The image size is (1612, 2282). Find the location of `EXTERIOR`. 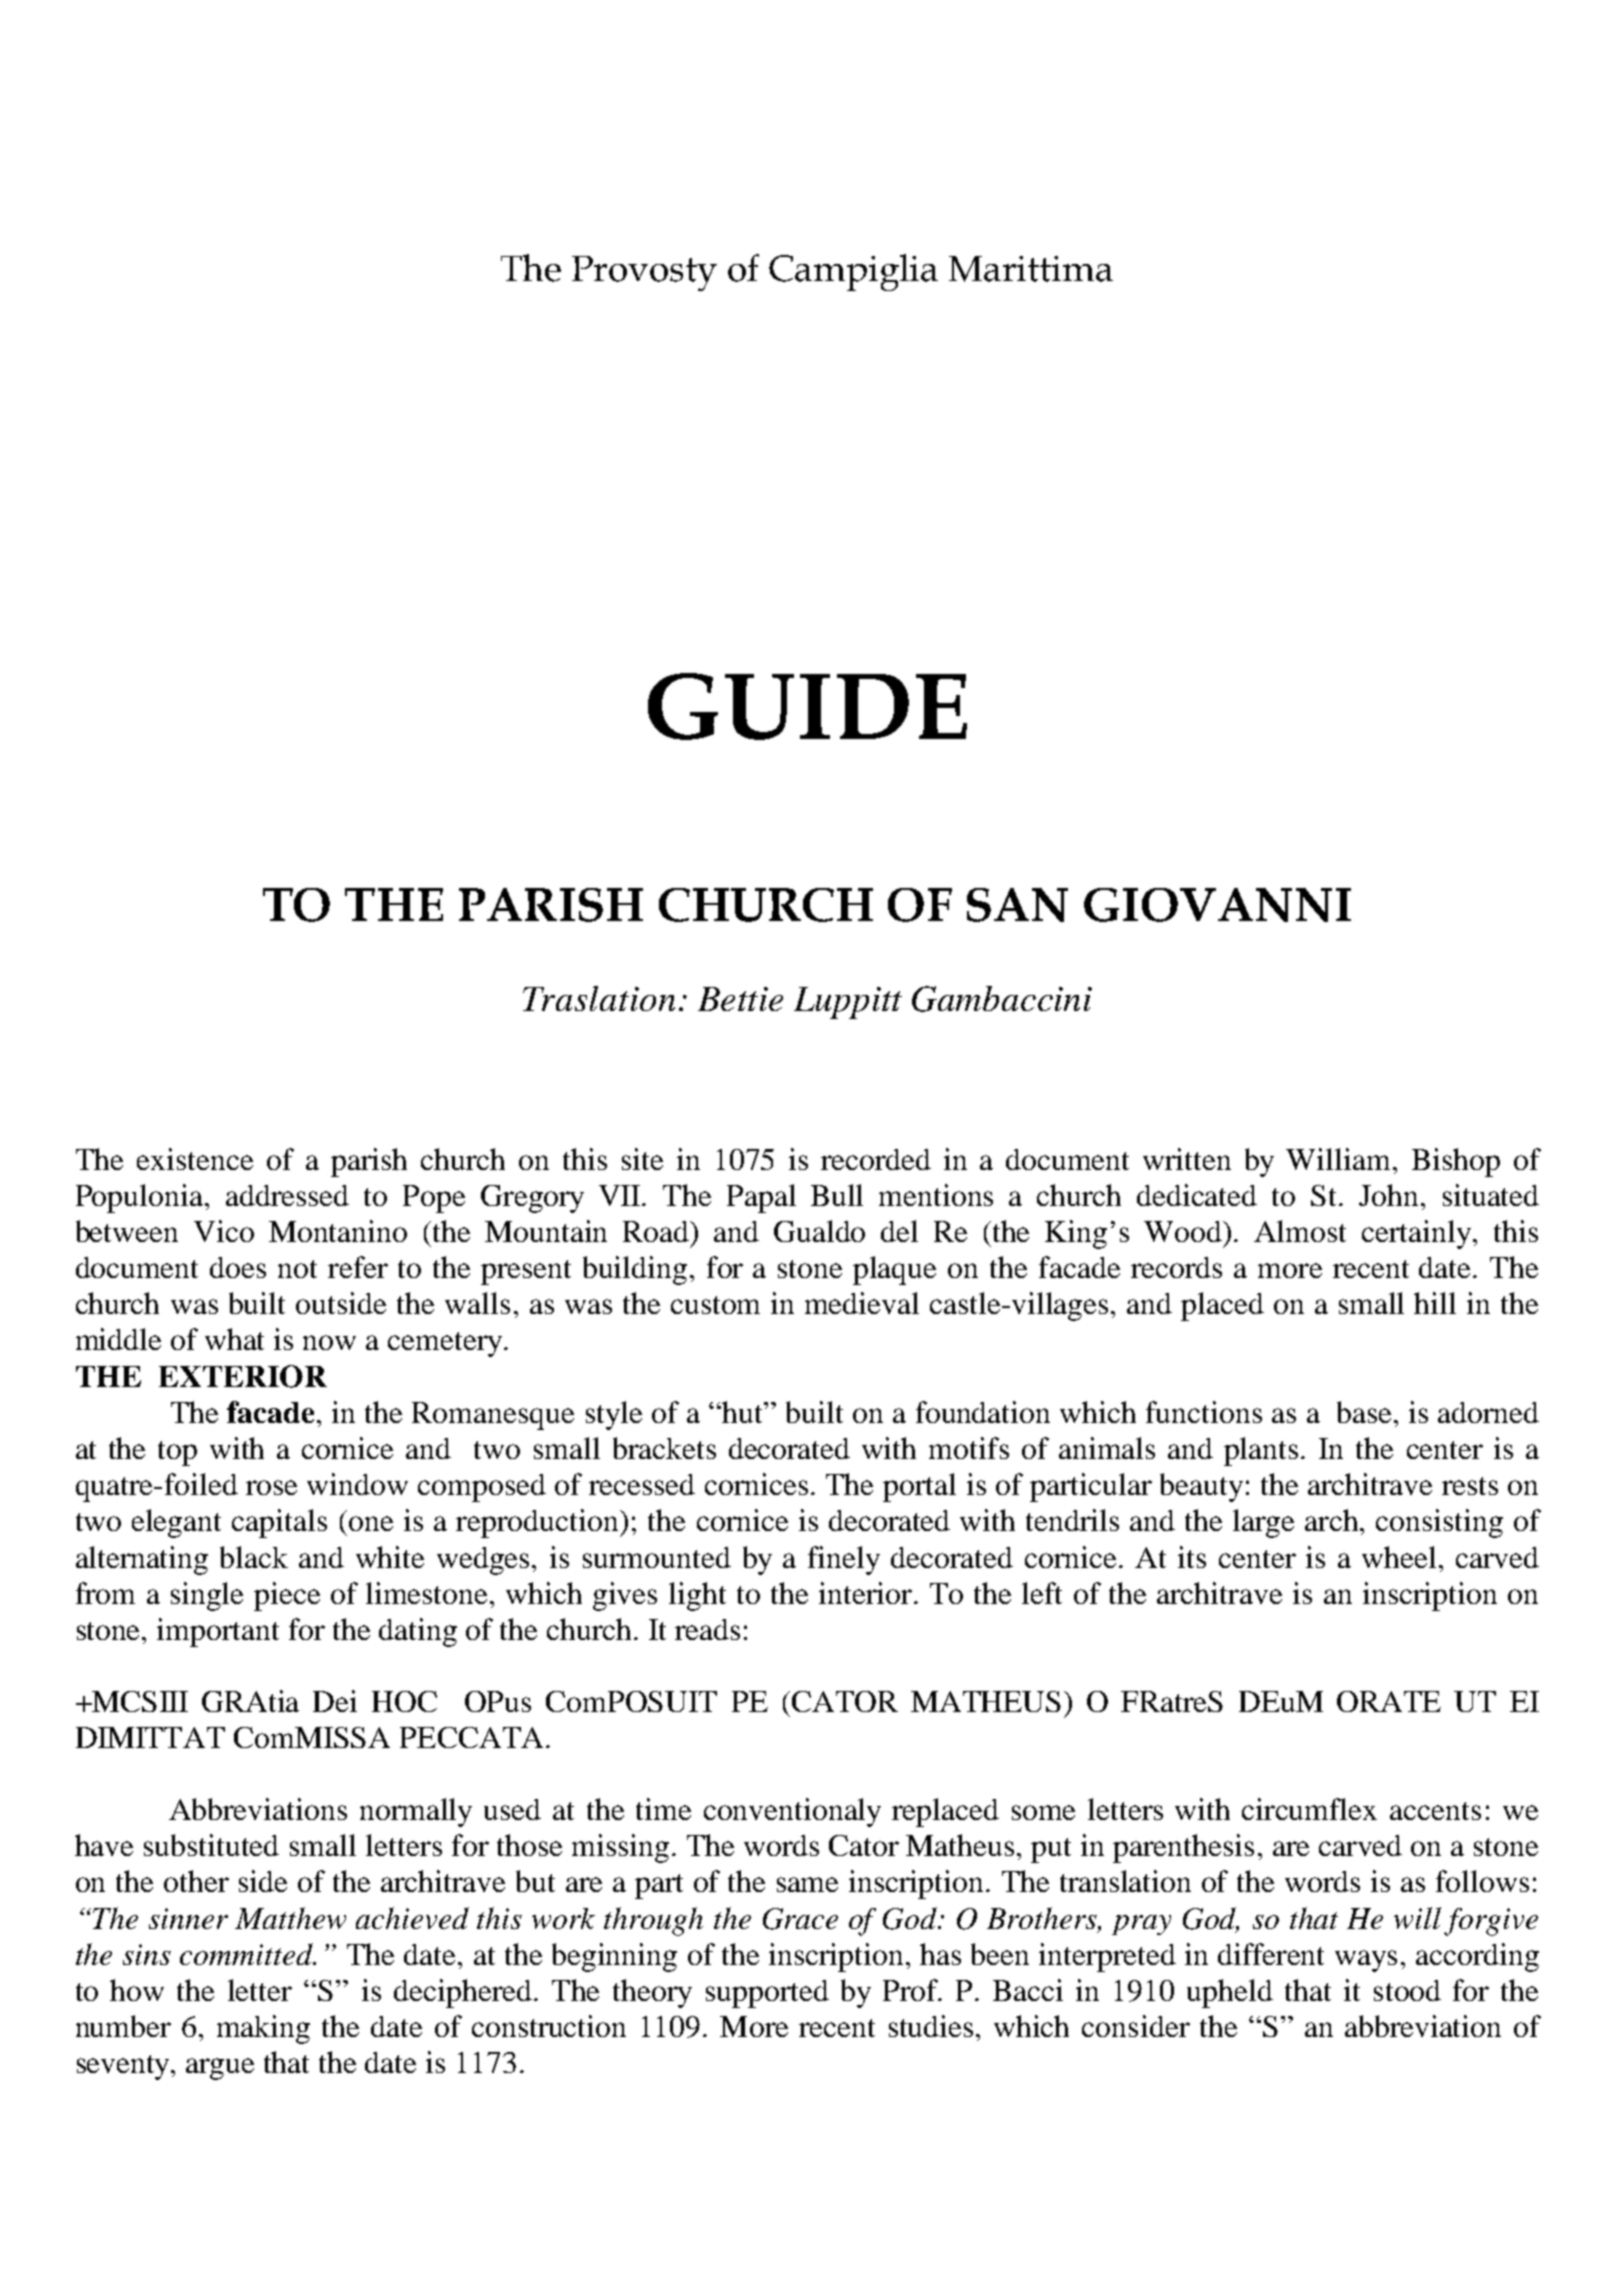

EXTERIOR is located at coordinates (243, 1376).
